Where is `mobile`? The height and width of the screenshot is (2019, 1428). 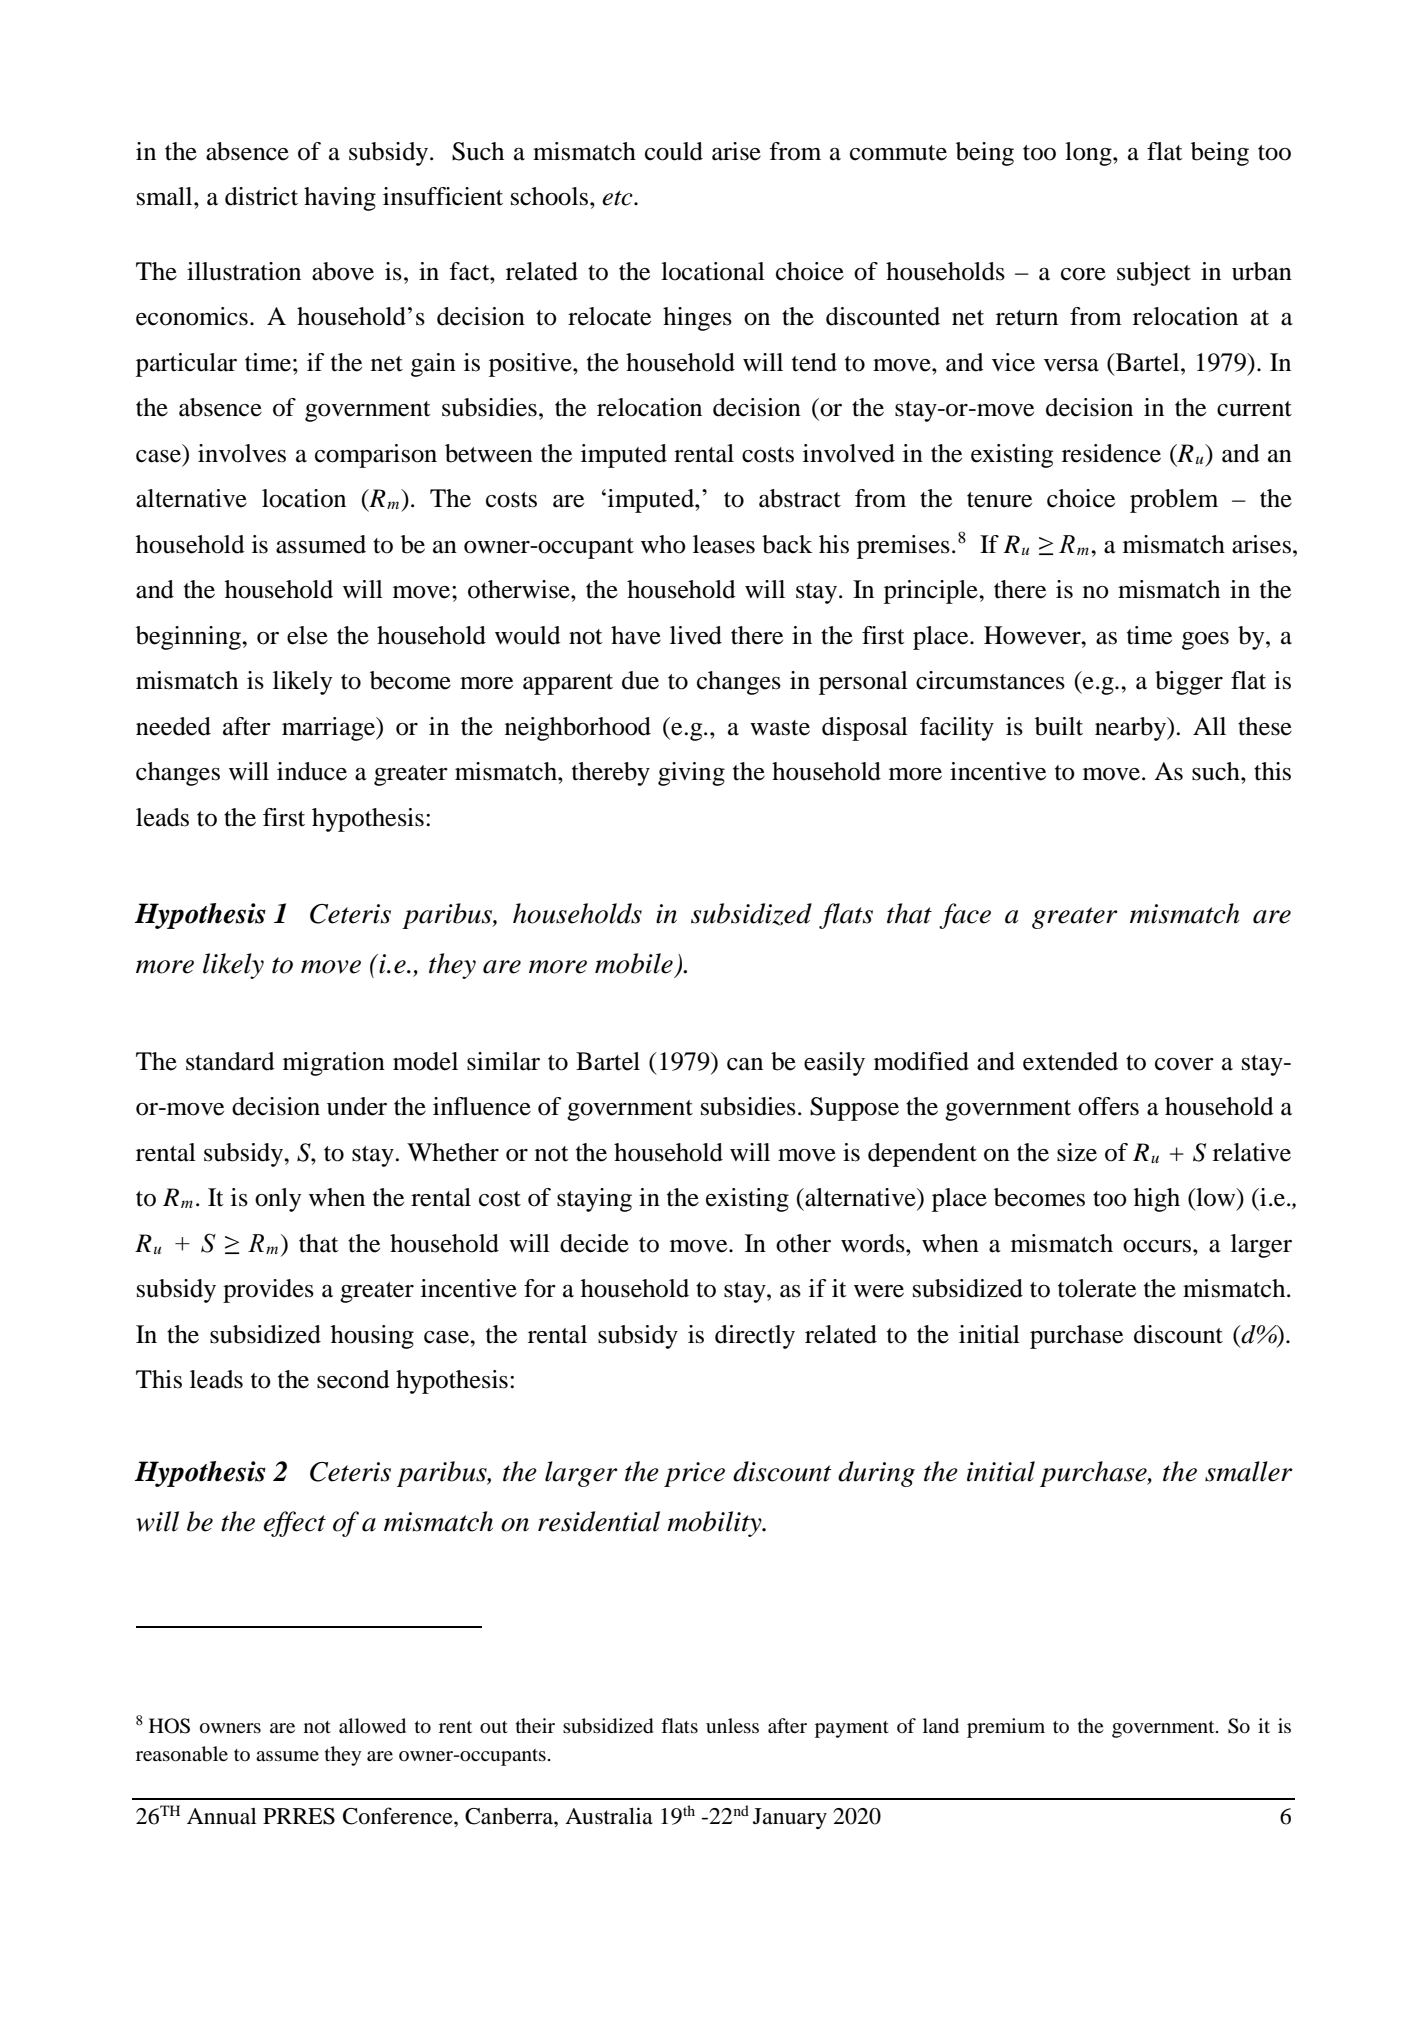
mobile is located at coordinates (634, 963).
